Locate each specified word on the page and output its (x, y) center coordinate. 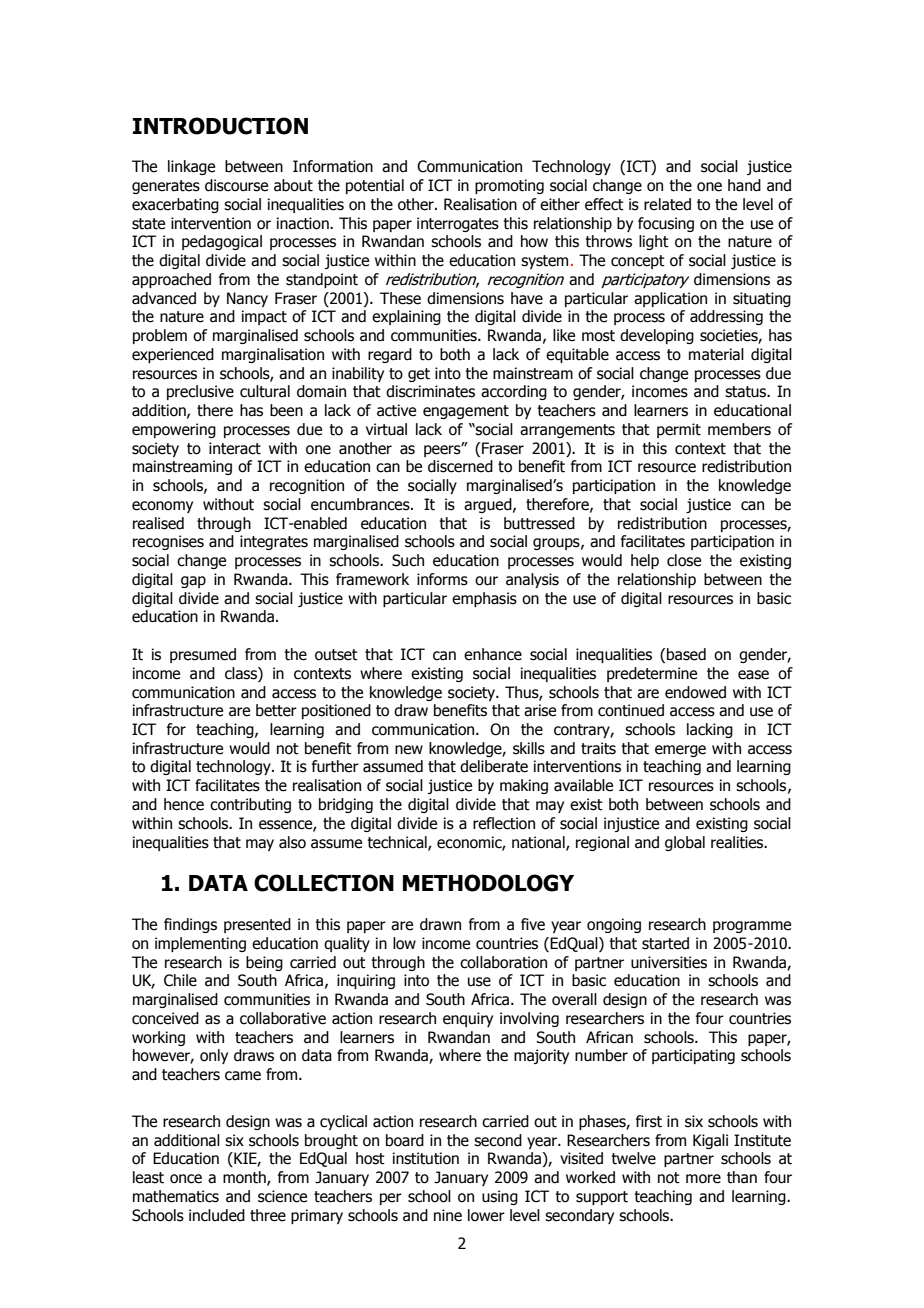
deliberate (494, 766)
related (667, 204)
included (217, 1215)
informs (442, 579)
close (684, 560)
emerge (680, 751)
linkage (191, 167)
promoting (509, 186)
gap (193, 582)
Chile (180, 980)
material (716, 354)
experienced (173, 355)
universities (669, 962)
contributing (250, 805)
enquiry (468, 1019)
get (419, 375)
